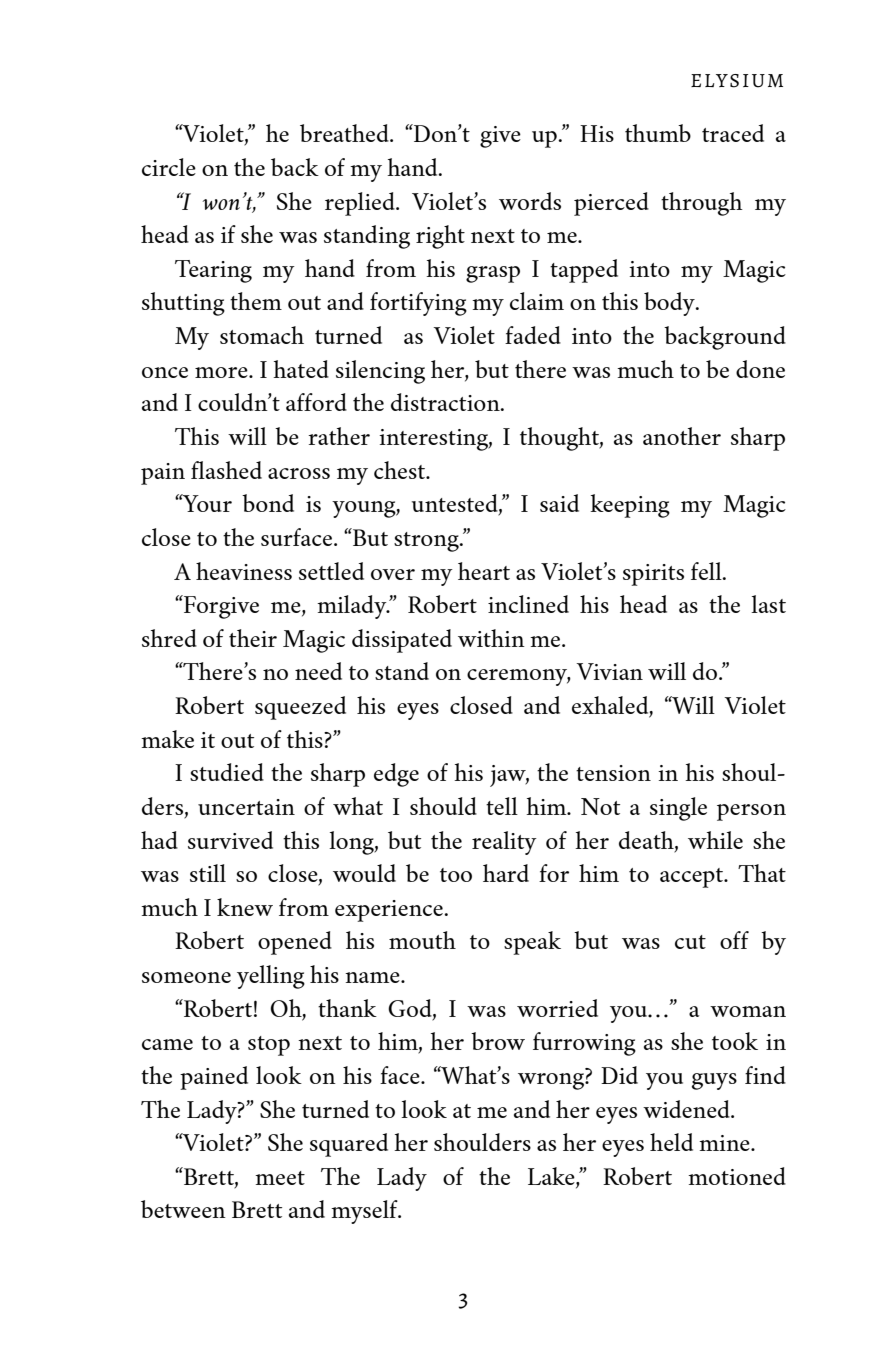 The height and width of the page is (1372, 887). I want to click on words, so click(530, 201).
